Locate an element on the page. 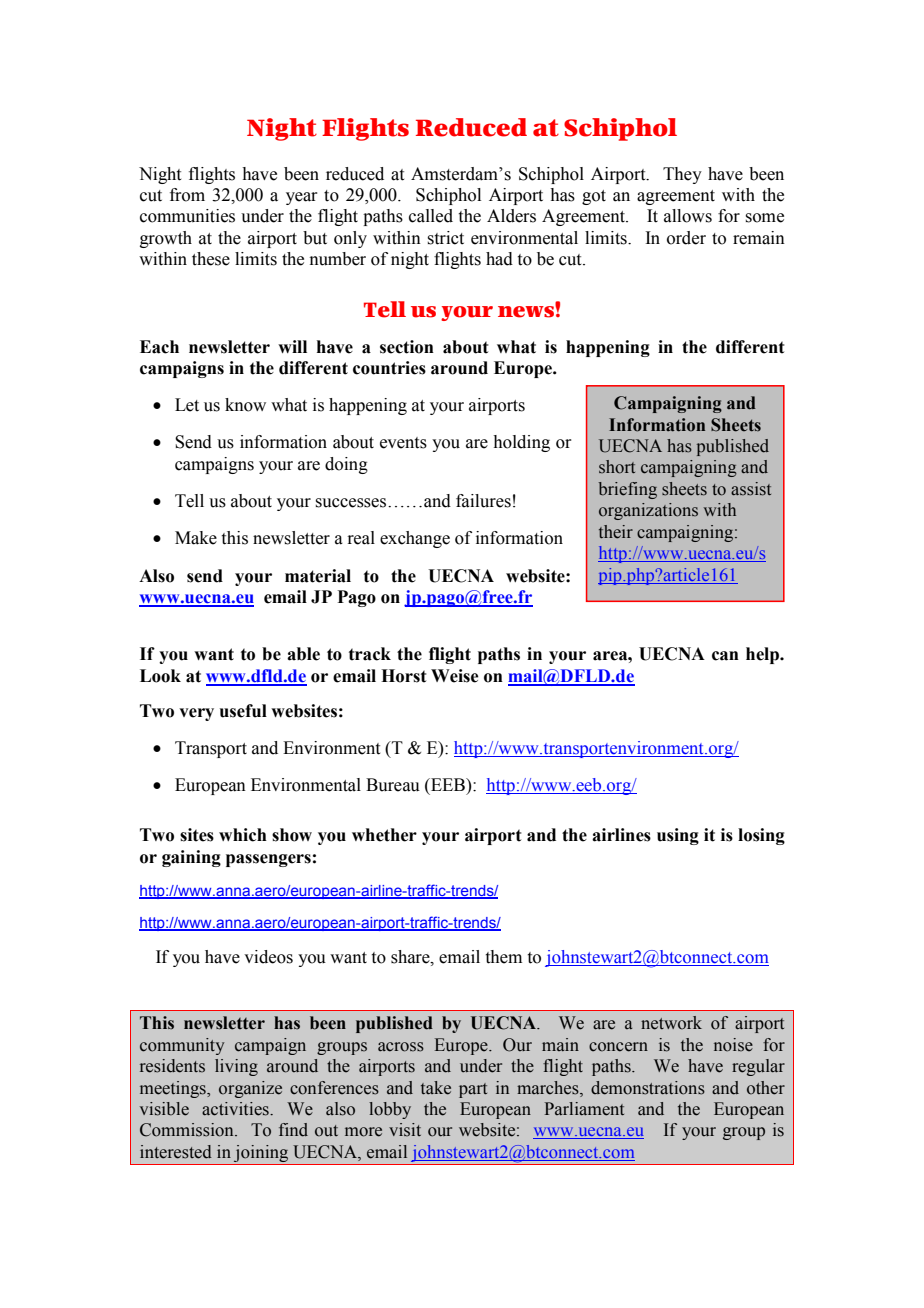  using is located at coordinates (678, 836).
